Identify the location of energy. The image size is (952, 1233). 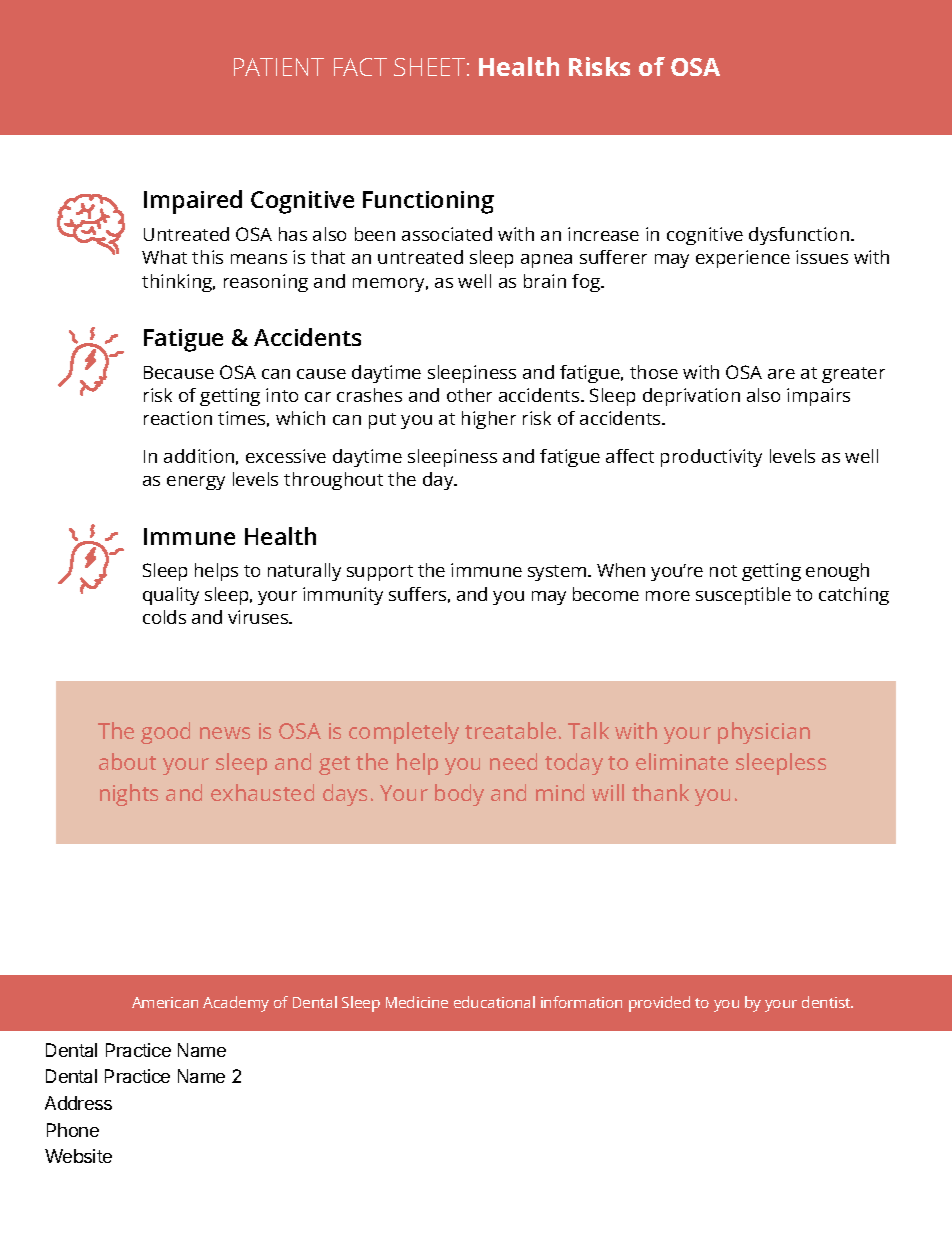
(196, 483).
